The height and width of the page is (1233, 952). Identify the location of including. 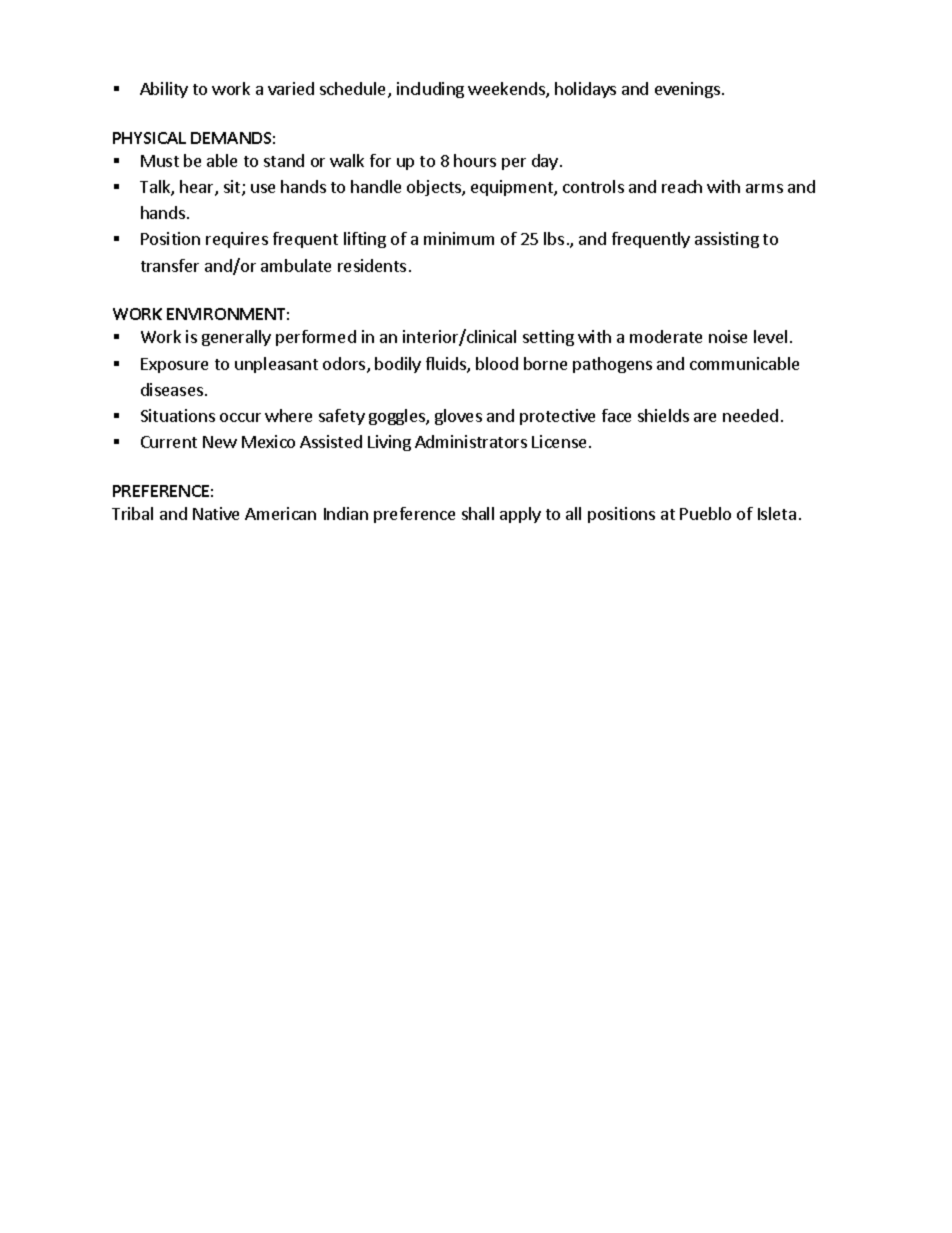
(430, 90).
